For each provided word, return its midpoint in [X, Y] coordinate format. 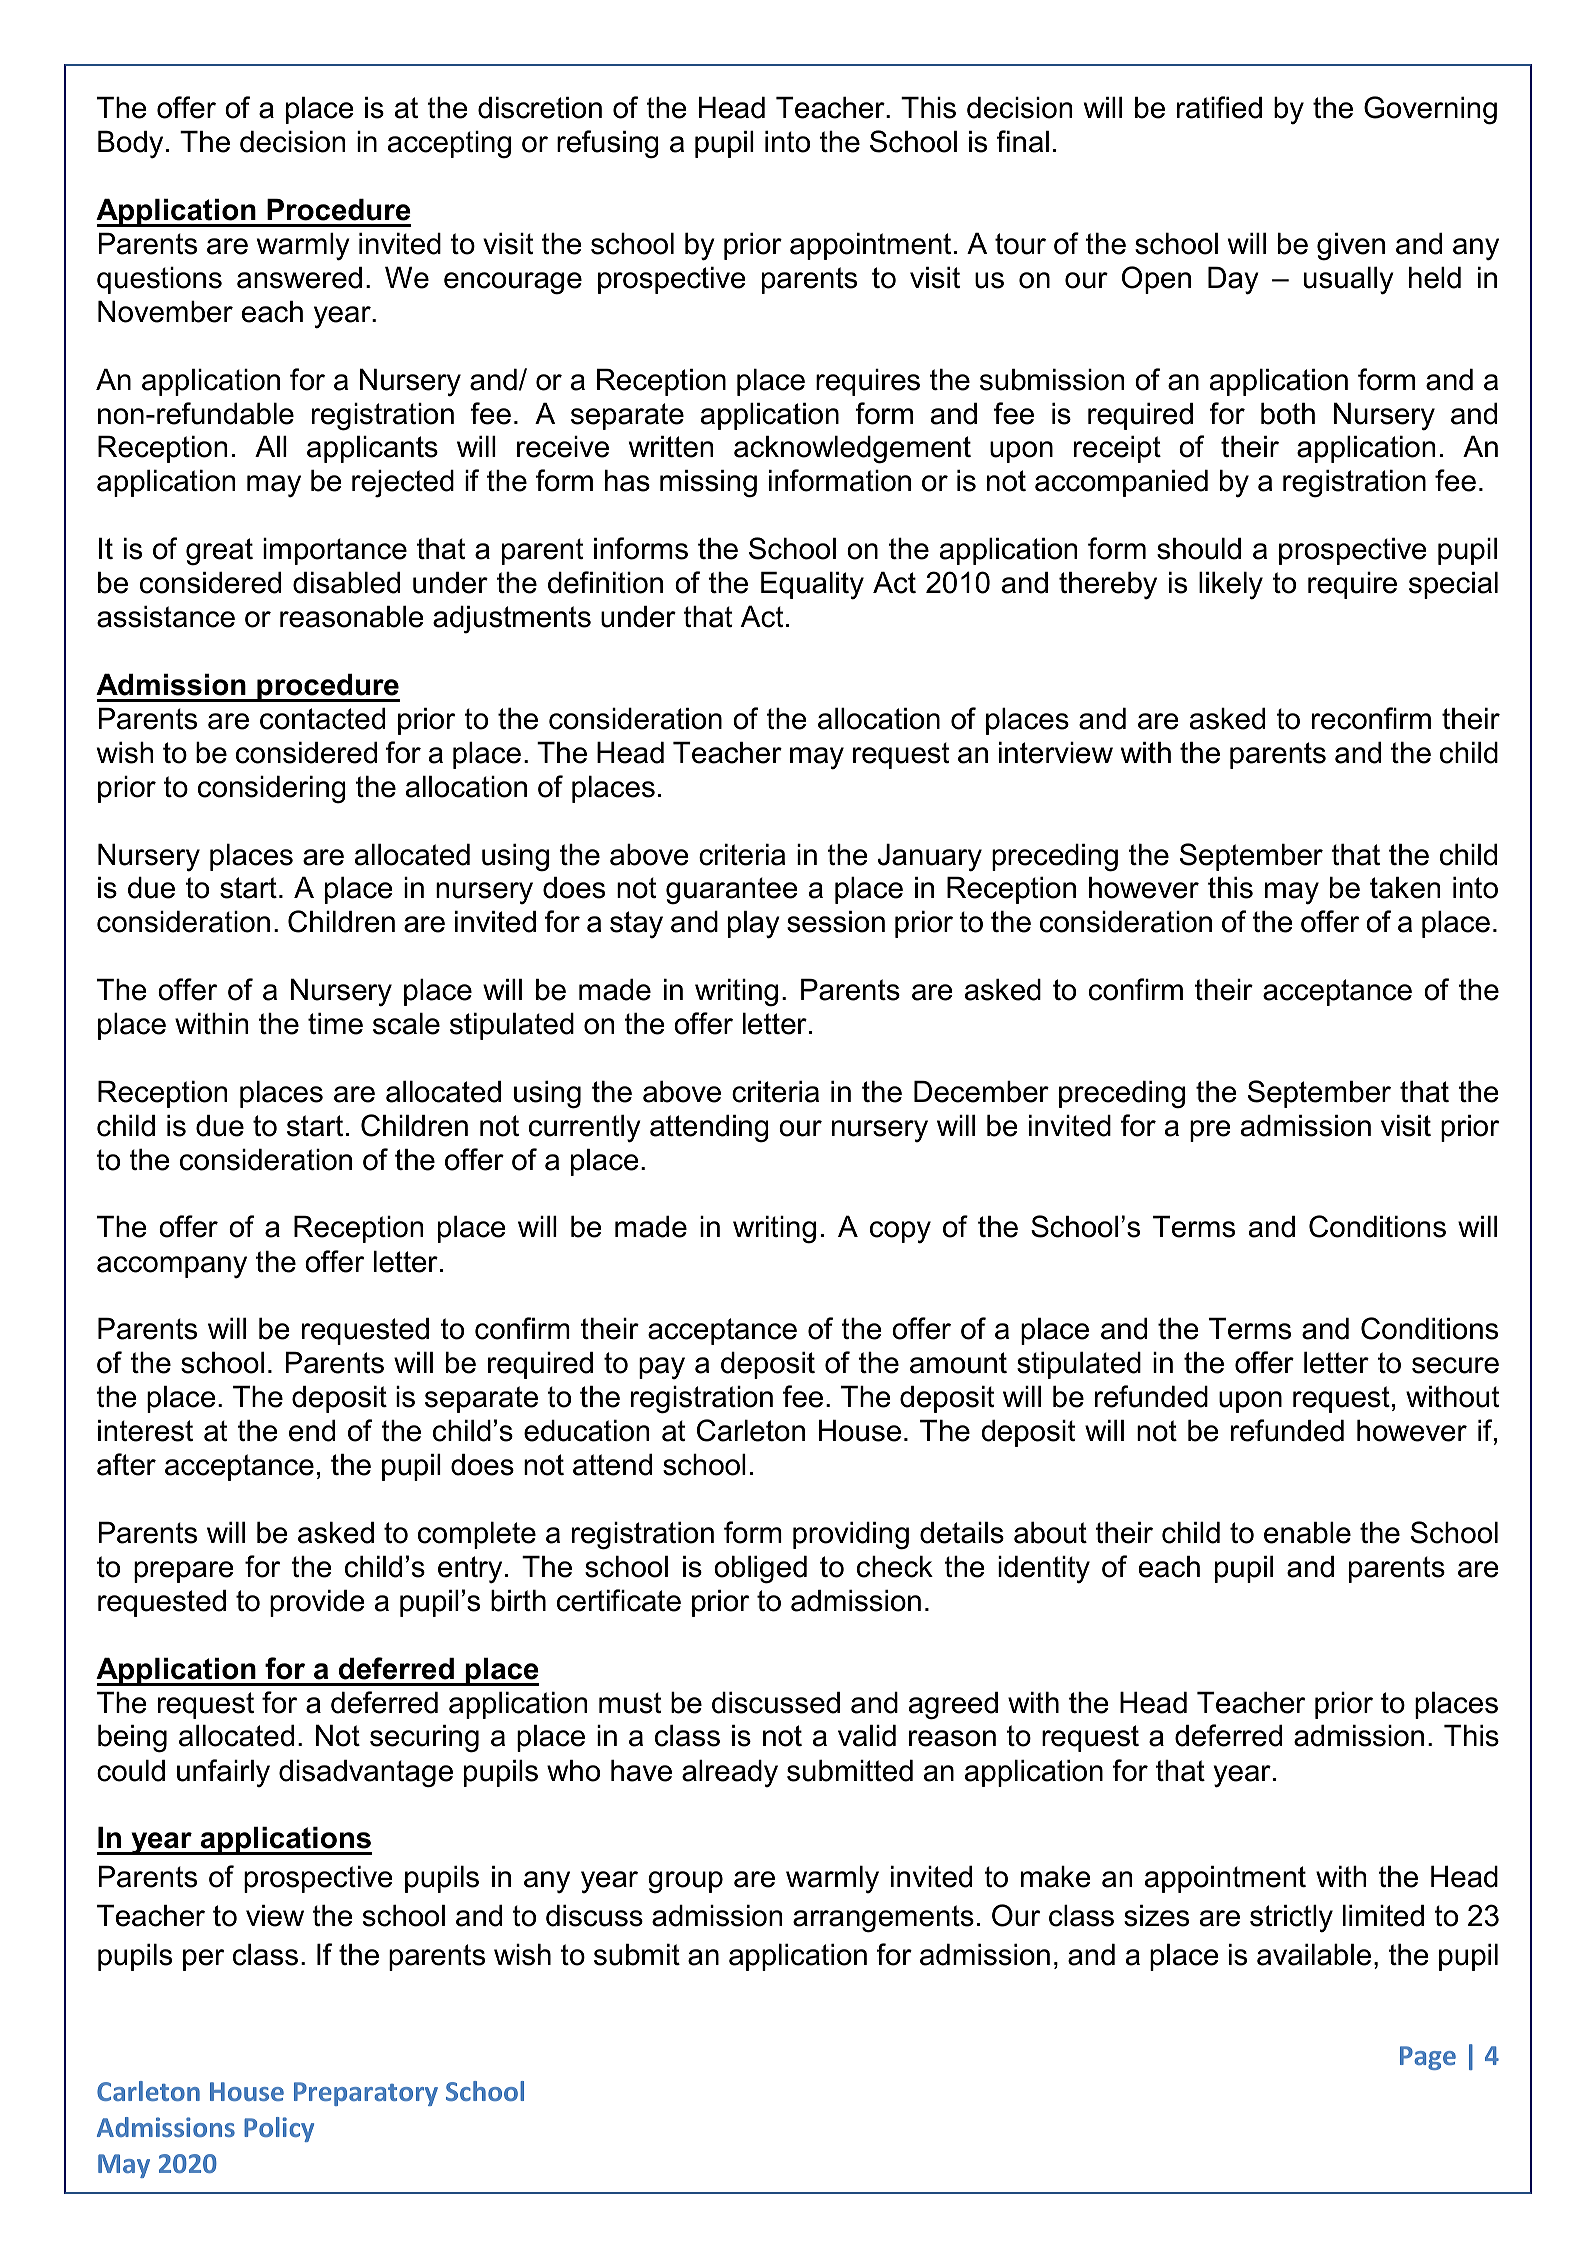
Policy [279, 2129]
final [1022, 141]
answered [299, 278]
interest [145, 1431]
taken [1405, 888]
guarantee [732, 891]
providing [851, 1536]
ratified [1219, 107]
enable [1307, 1533]
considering [272, 790]
